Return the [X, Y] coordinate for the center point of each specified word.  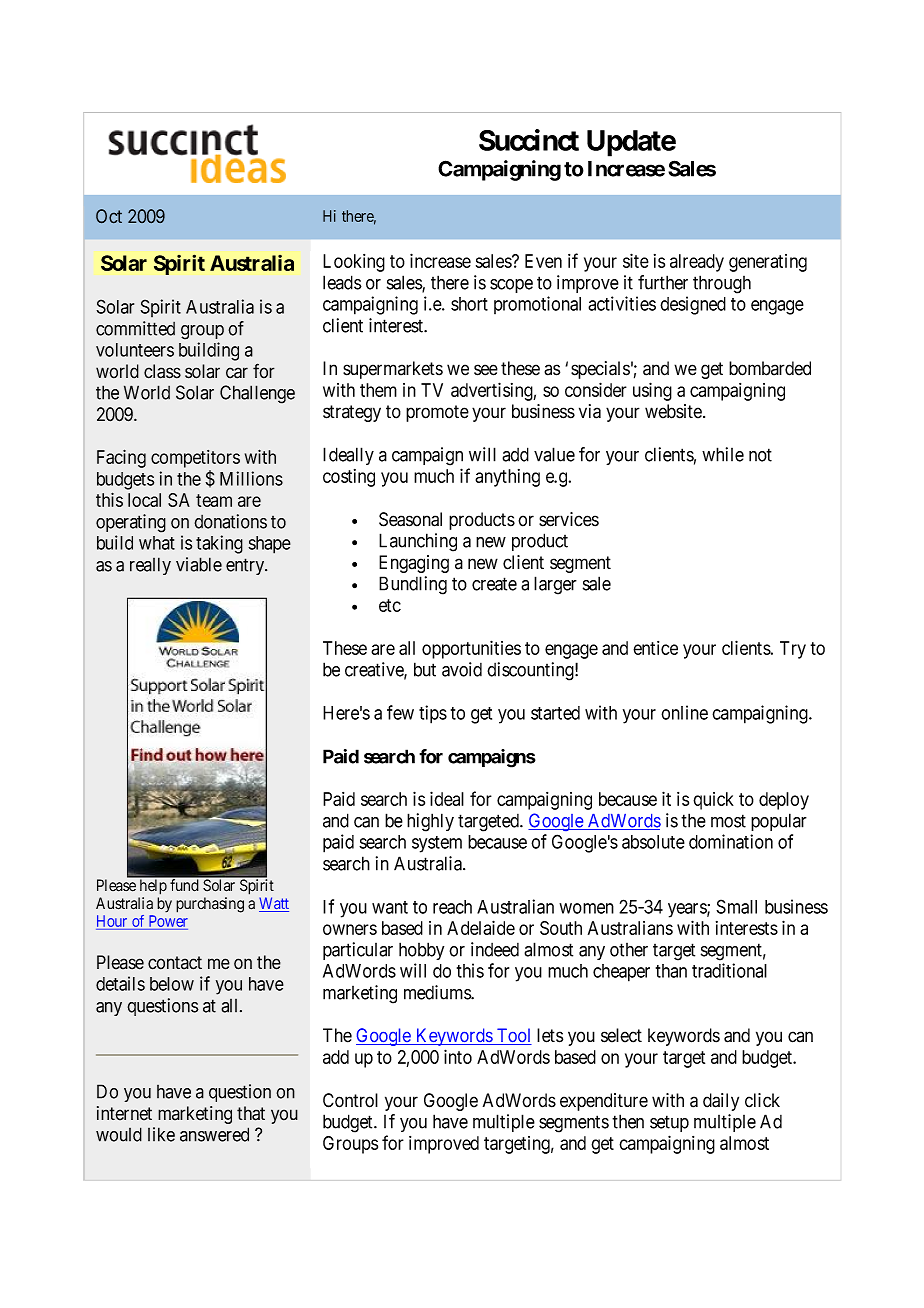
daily [721, 1102]
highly [430, 822]
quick [713, 801]
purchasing [210, 905]
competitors [195, 459]
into [458, 1056]
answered [214, 1134]
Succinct [529, 140]
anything [507, 478]
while [723, 454]
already [697, 263]
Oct [109, 216]
